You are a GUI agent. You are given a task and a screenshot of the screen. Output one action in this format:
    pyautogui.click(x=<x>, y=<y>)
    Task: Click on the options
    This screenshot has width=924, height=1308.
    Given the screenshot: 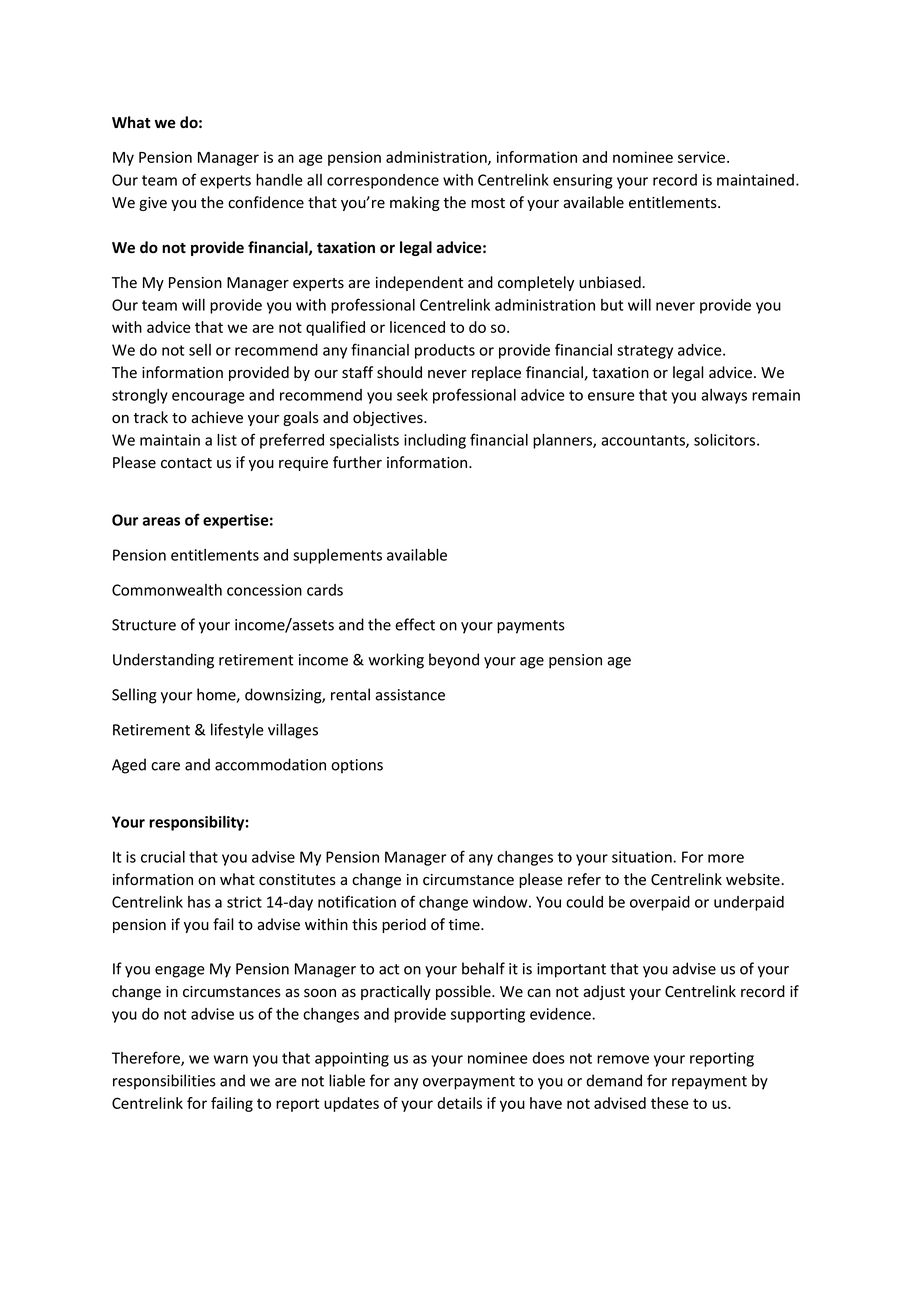 What is the action you would take?
    pyautogui.click(x=357, y=766)
